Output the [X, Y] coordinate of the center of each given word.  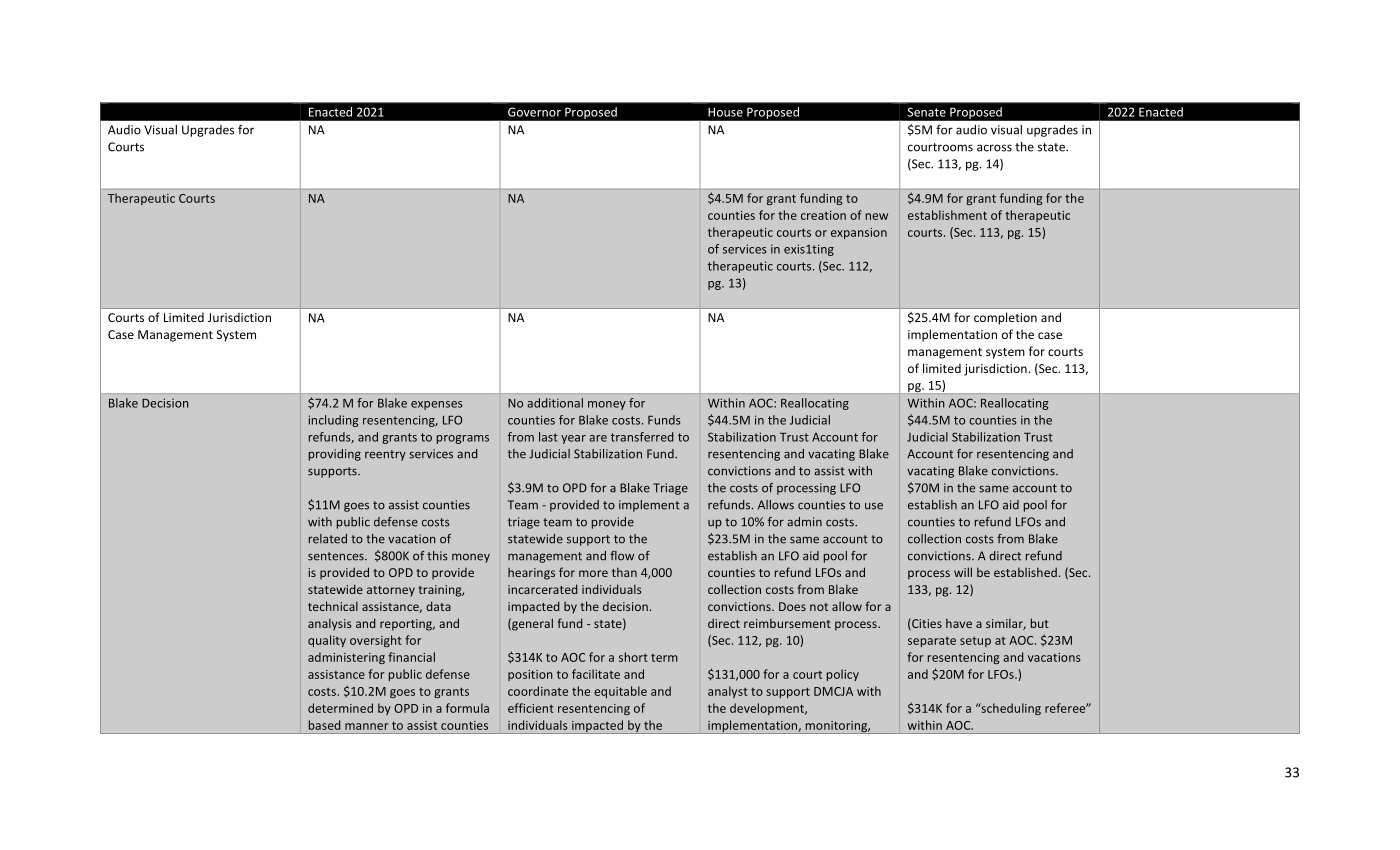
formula [467, 708]
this [437, 556]
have [959, 623]
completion [1005, 318]
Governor [534, 112]
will [963, 572]
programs [463, 439]
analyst [728, 692]
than [624, 572]
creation [823, 215]
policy [843, 675]
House [725, 112]
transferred [642, 437]
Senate [927, 112]
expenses [437, 405]
